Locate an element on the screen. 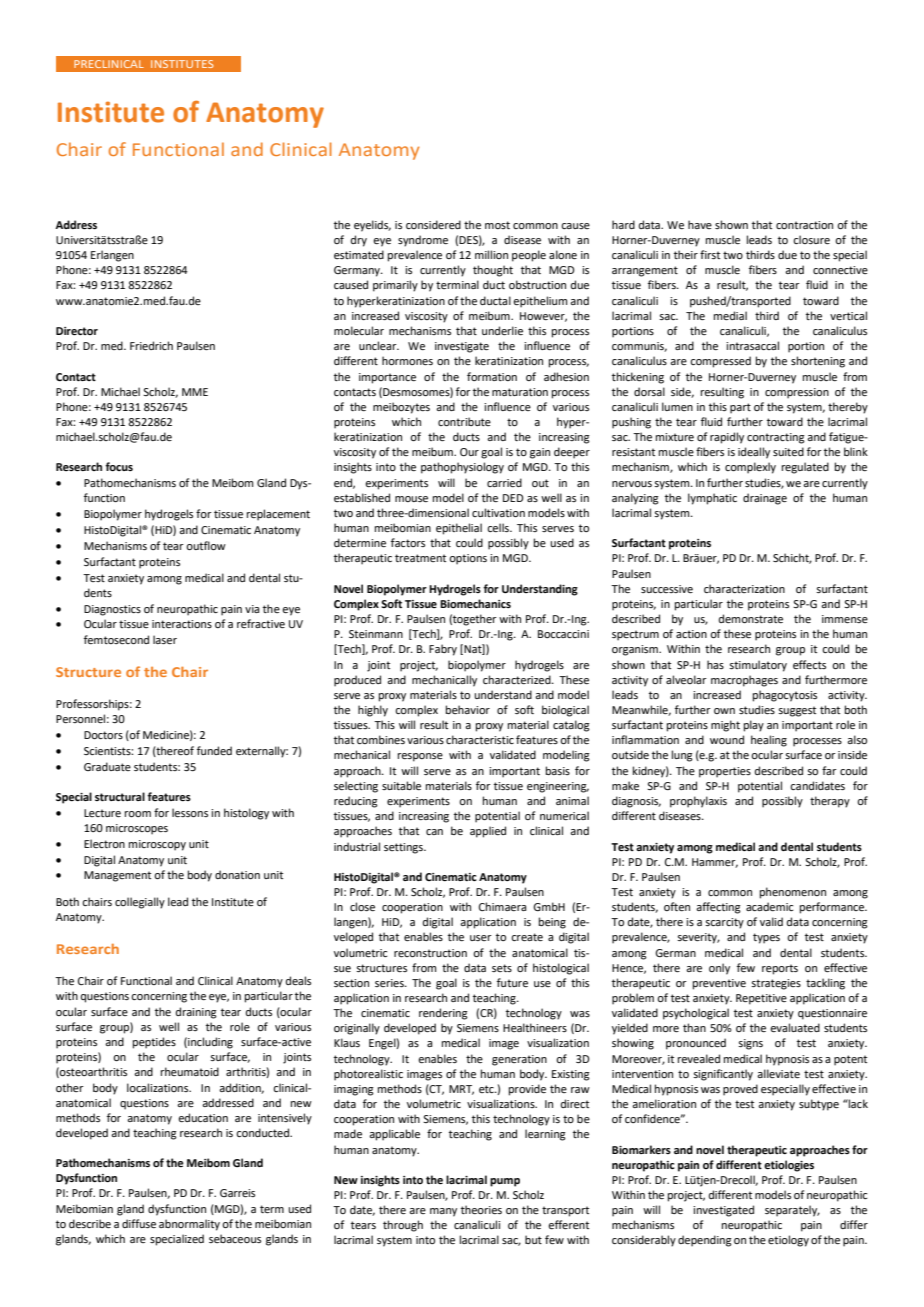 This screenshot has height=1307, width=924. characteristic is located at coordinates (480, 739).
